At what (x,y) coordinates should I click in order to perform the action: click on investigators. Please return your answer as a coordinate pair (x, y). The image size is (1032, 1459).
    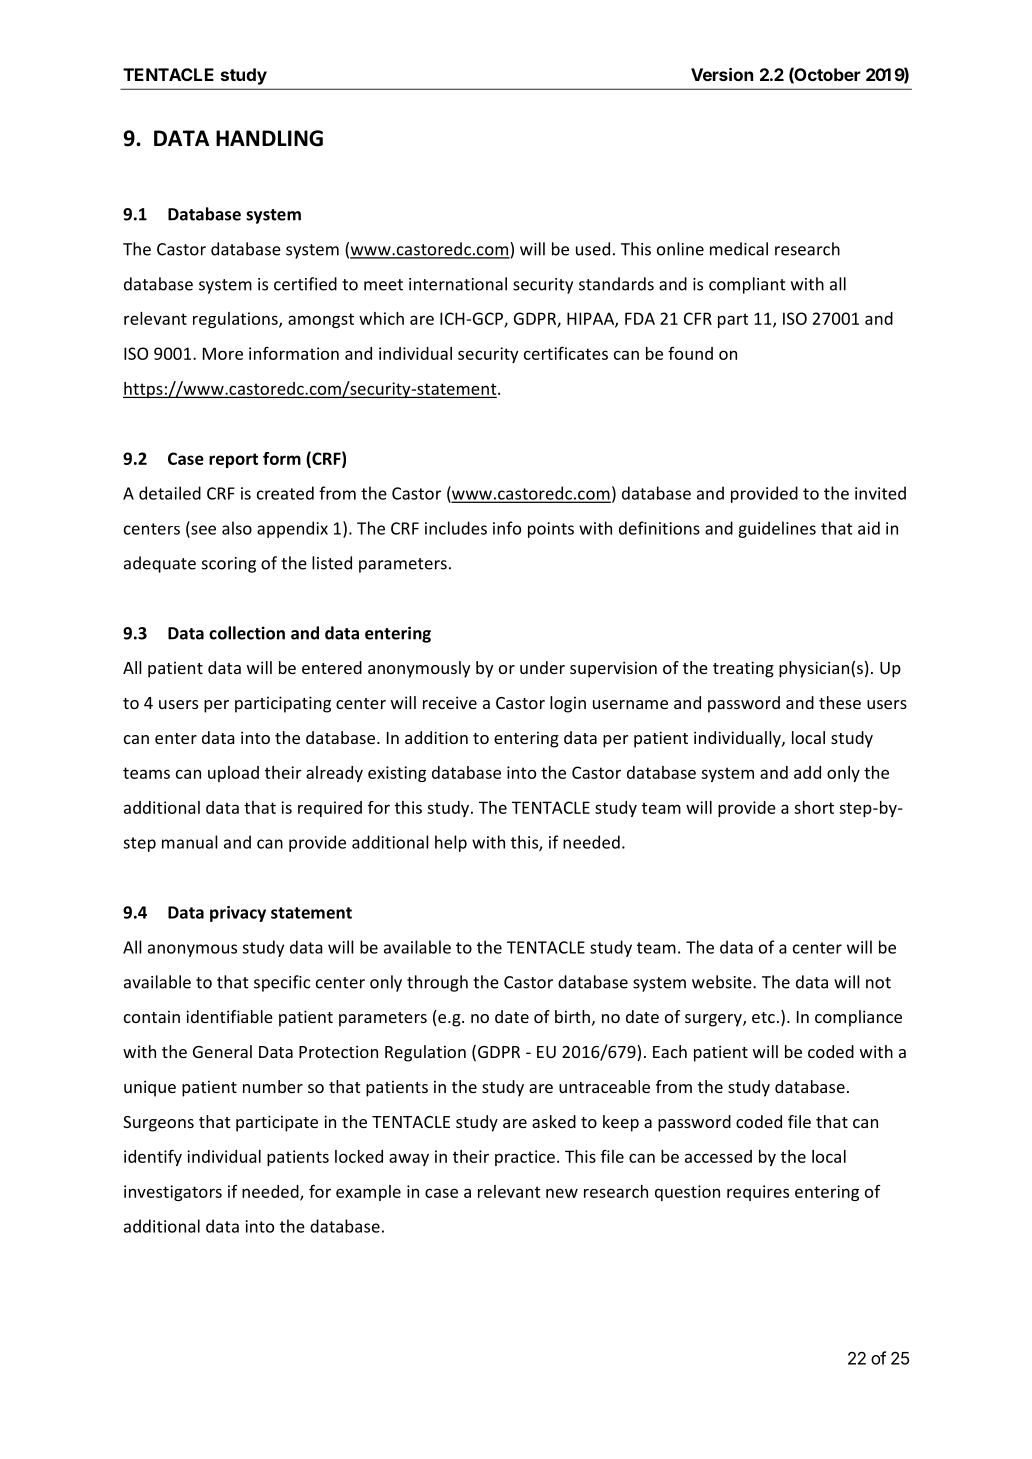
    Looking at the image, I should click on (173, 1193).
